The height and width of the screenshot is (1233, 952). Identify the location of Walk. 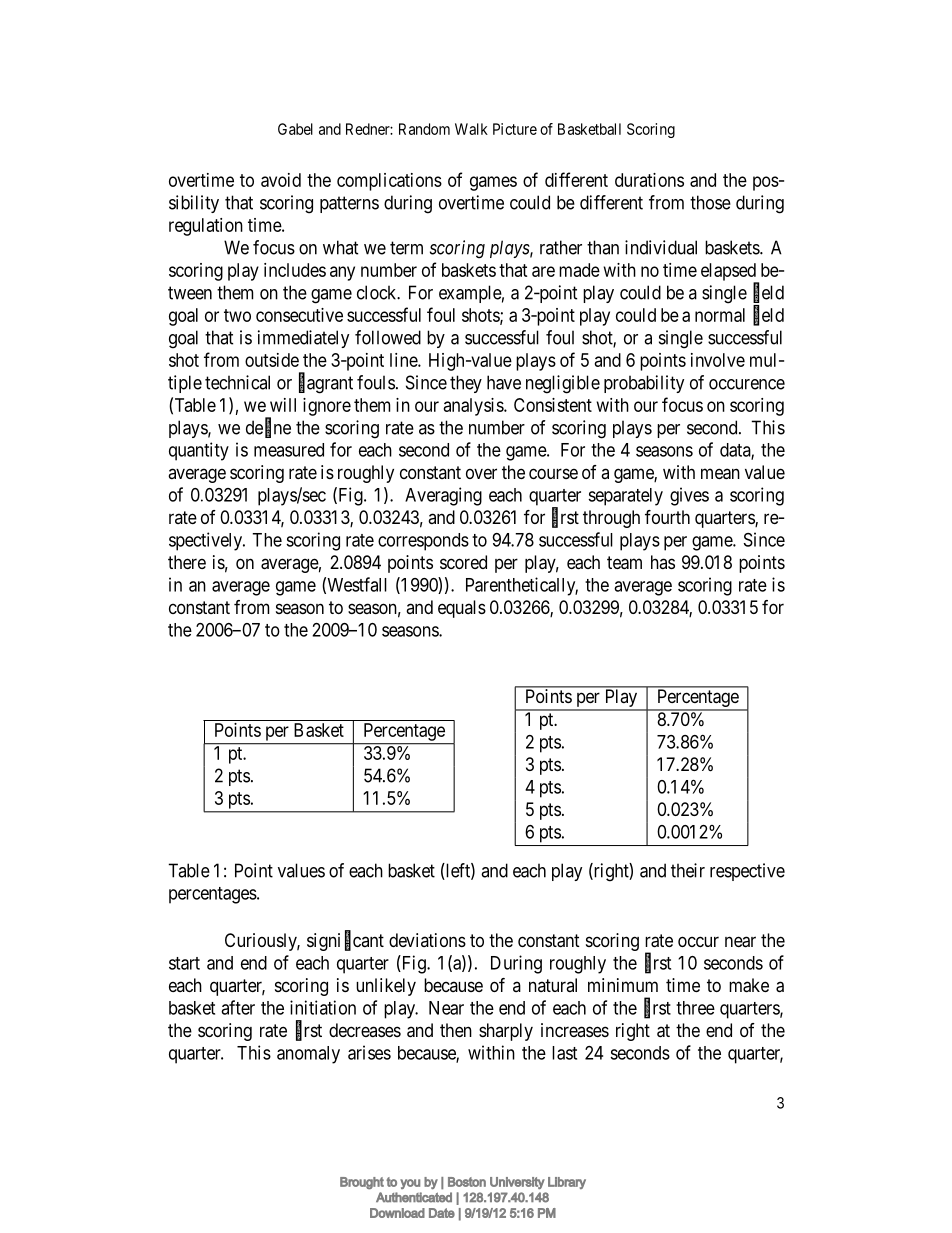
(471, 129).
